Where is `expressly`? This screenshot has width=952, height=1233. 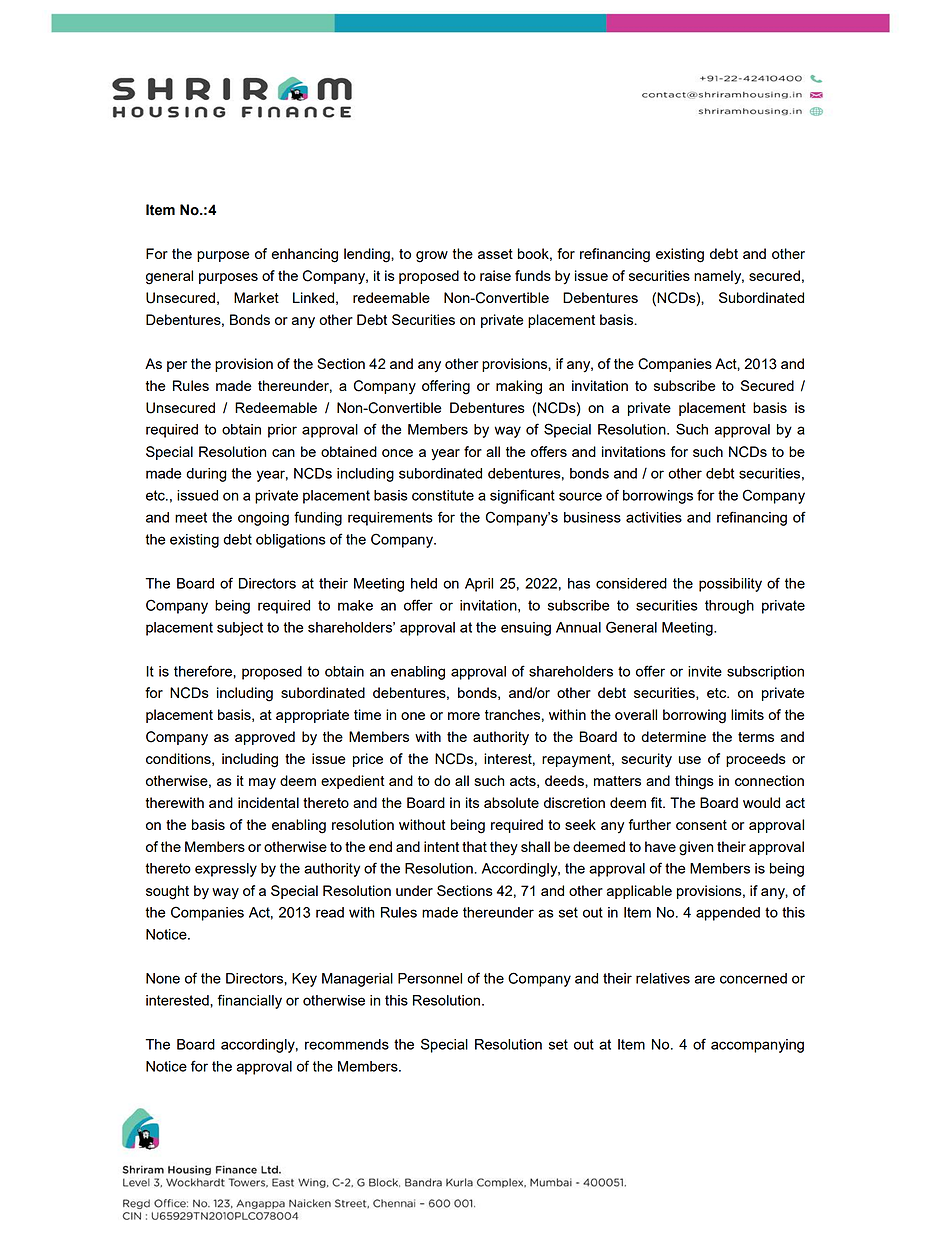 expressly is located at coordinates (226, 870).
